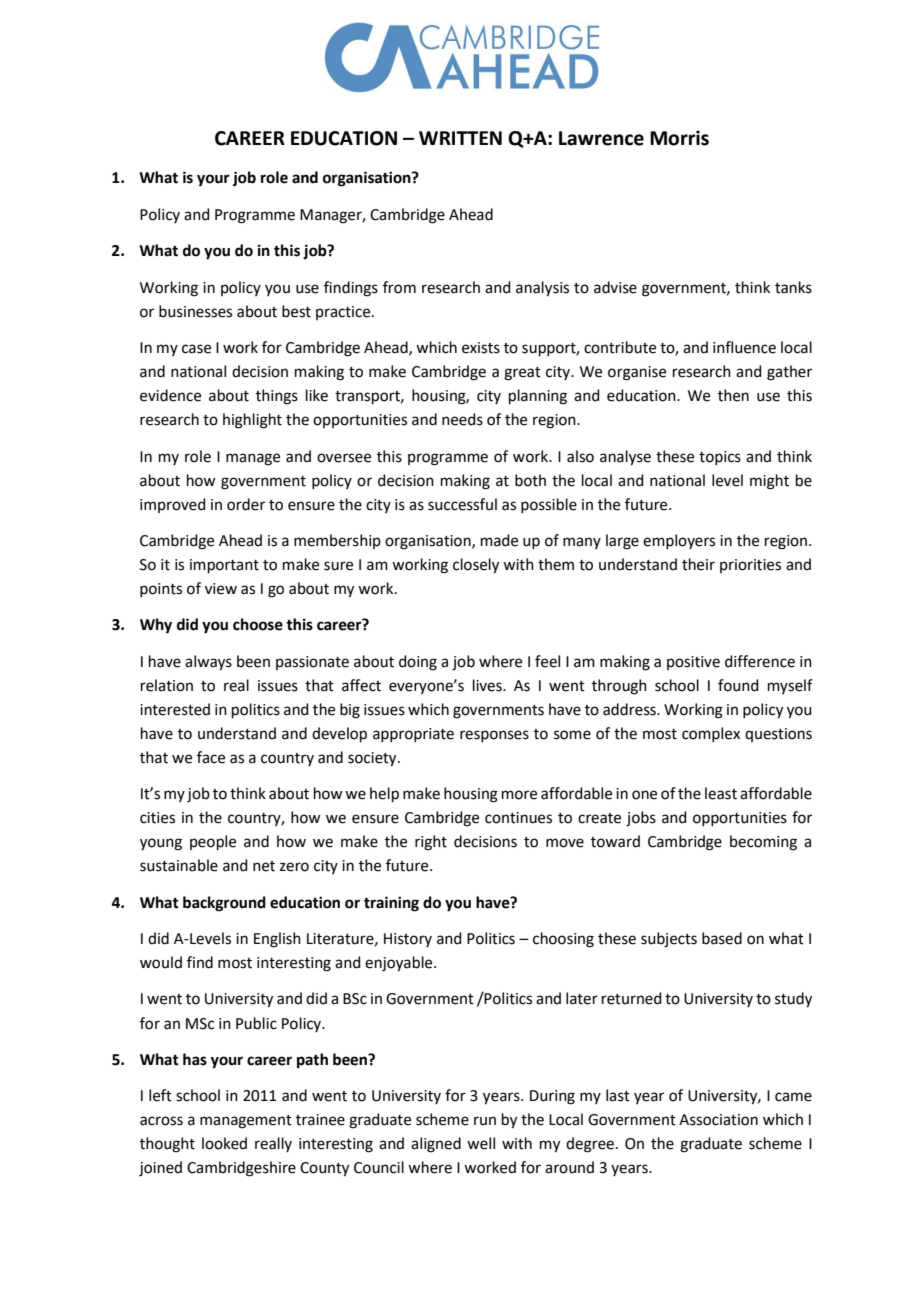 This screenshot has height=1308, width=924. I want to click on Association, so click(718, 1120).
